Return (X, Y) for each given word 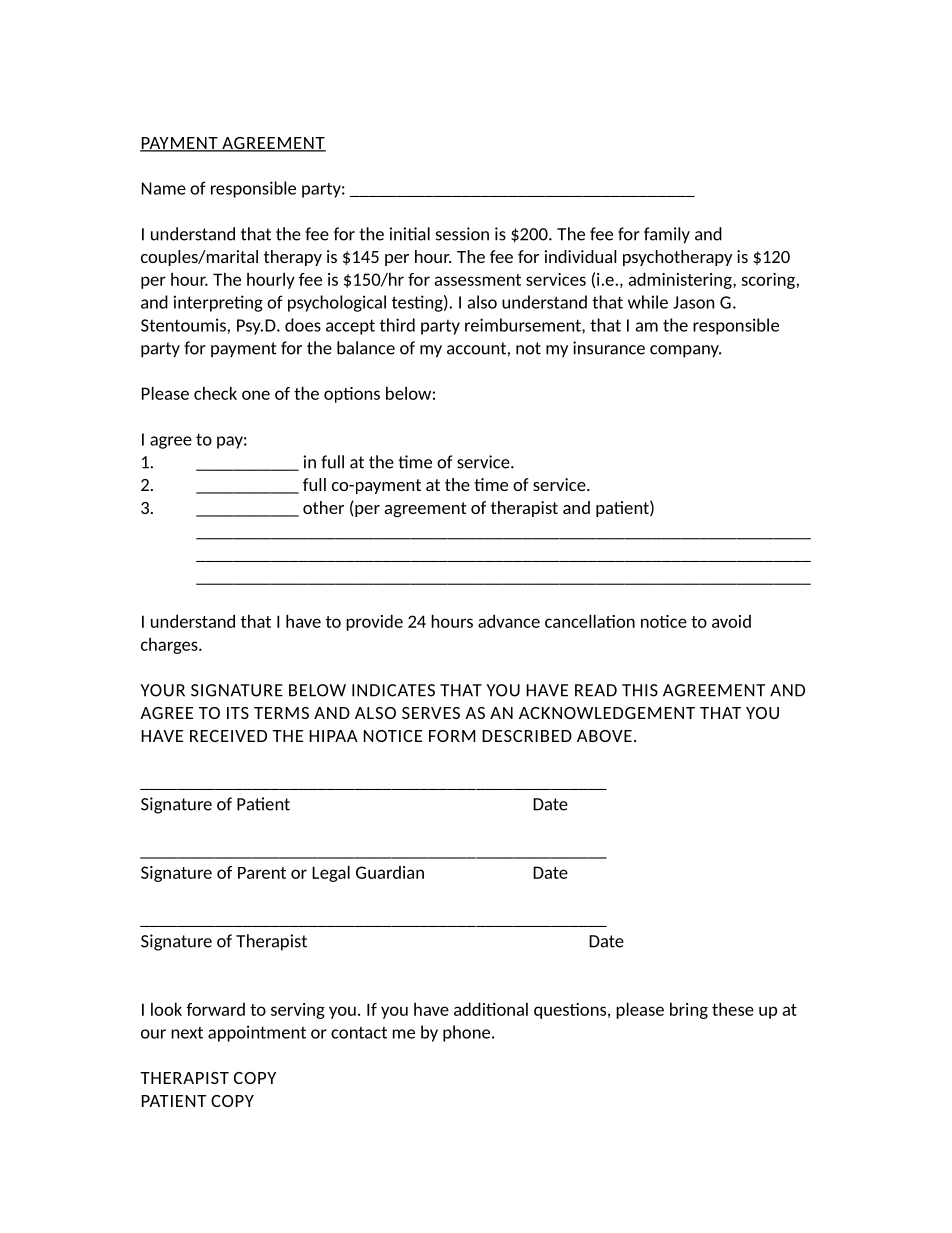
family (667, 235)
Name (164, 188)
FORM (452, 736)
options (352, 395)
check (215, 393)
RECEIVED (228, 736)
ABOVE (604, 736)
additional (491, 1009)
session (462, 234)
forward (215, 1009)
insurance (609, 348)
